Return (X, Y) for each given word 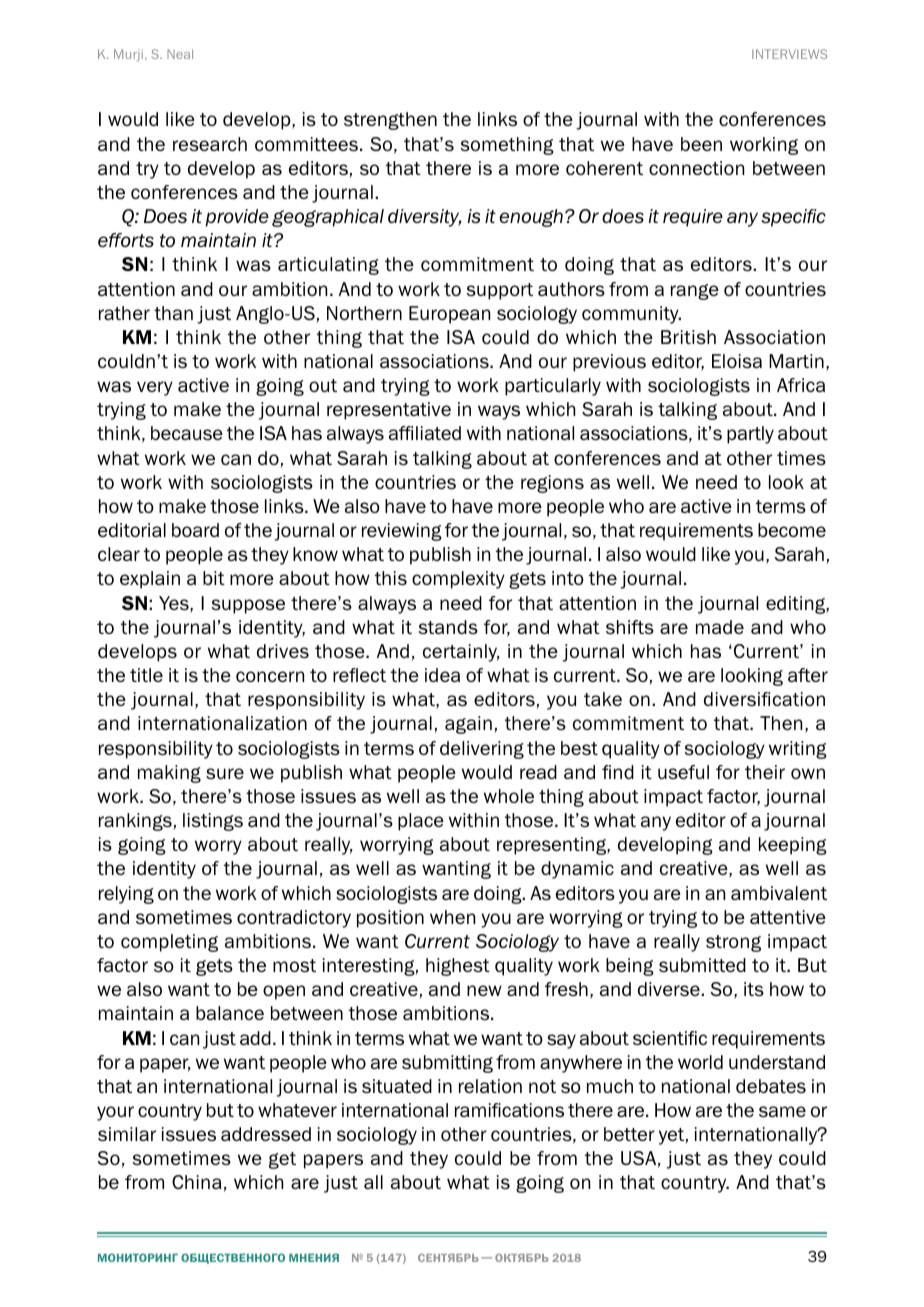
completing (169, 943)
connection (696, 168)
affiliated (425, 433)
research (210, 144)
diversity (425, 218)
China (196, 1182)
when (452, 917)
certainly (461, 653)
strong (733, 943)
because (187, 433)
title (146, 675)
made (720, 627)
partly (750, 435)
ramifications (509, 1110)
